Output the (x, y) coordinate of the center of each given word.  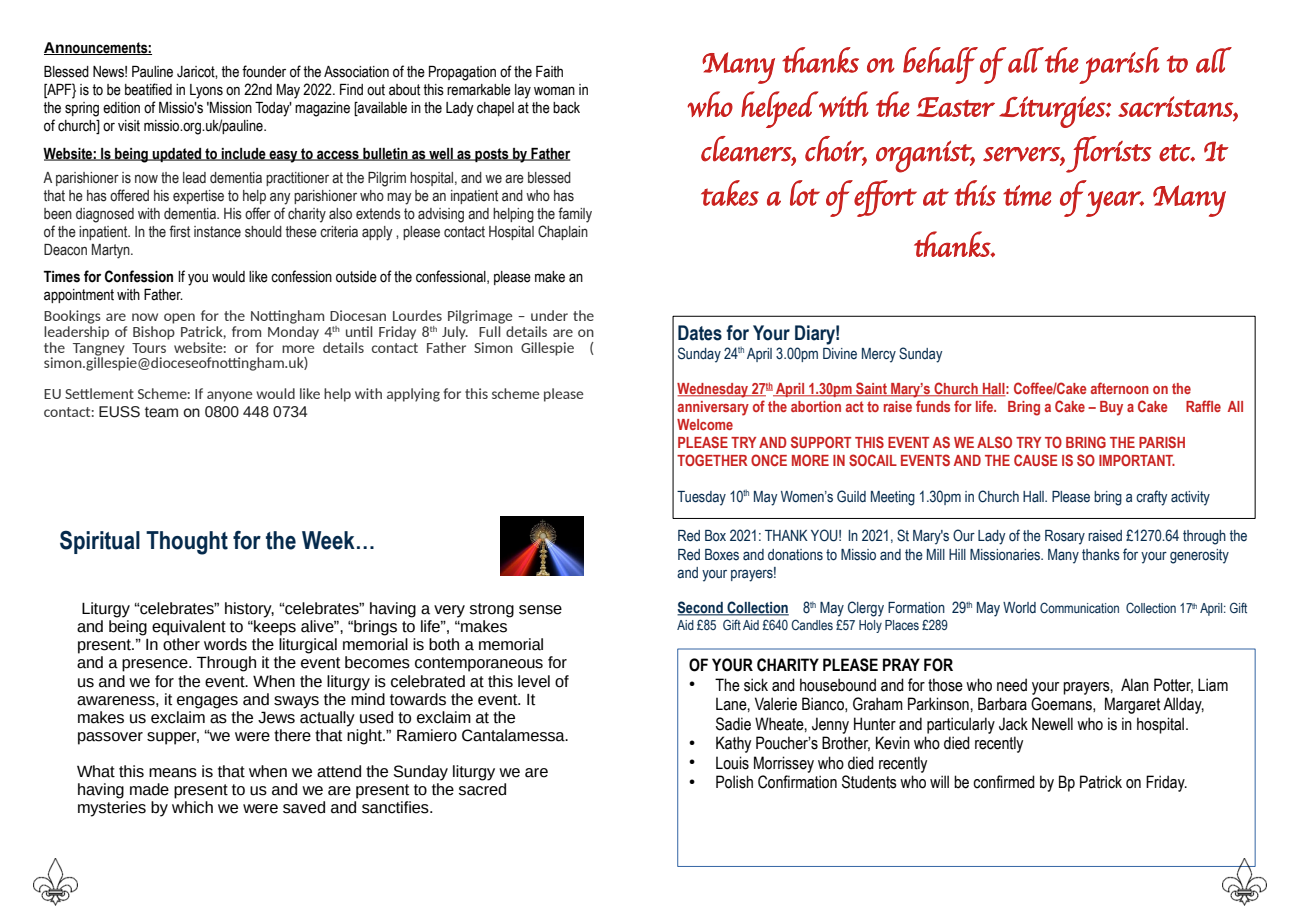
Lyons (206, 91)
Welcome (705, 424)
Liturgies (1053, 112)
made (149, 789)
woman (554, 91)
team (161, 412)
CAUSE (1036, 460)
